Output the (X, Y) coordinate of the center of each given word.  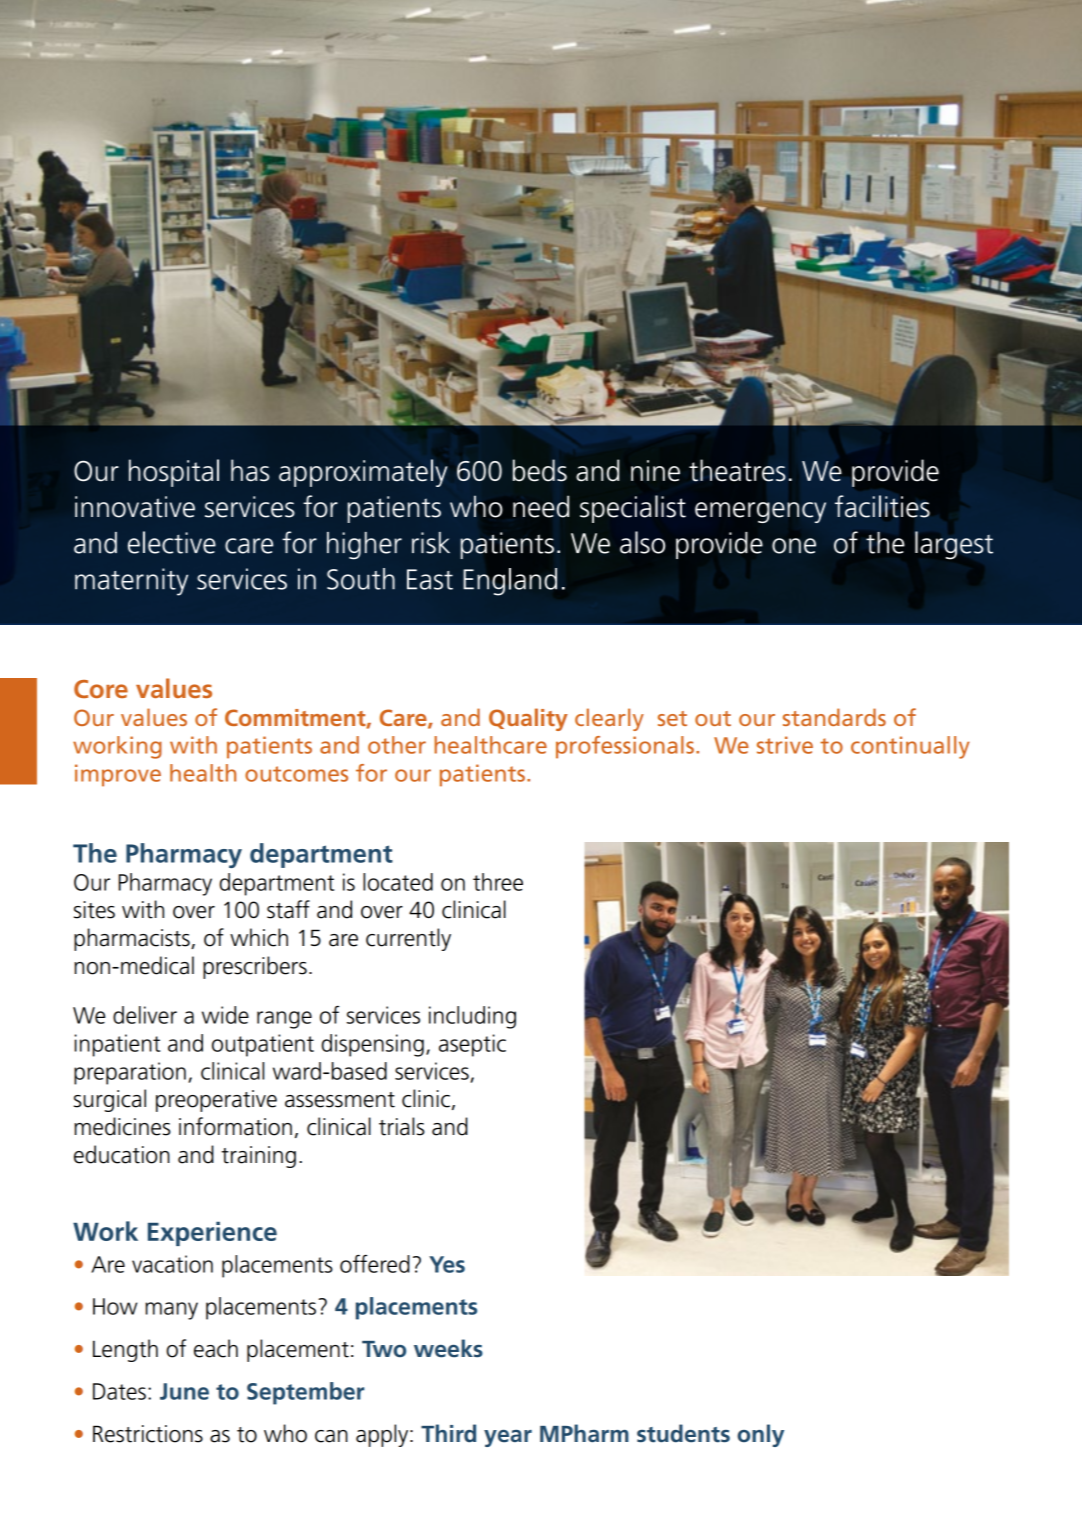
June (184, 1391)
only (760, 1435)
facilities (882, 506)
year (508, 1438)
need (541, 506)
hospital (174, 473)
